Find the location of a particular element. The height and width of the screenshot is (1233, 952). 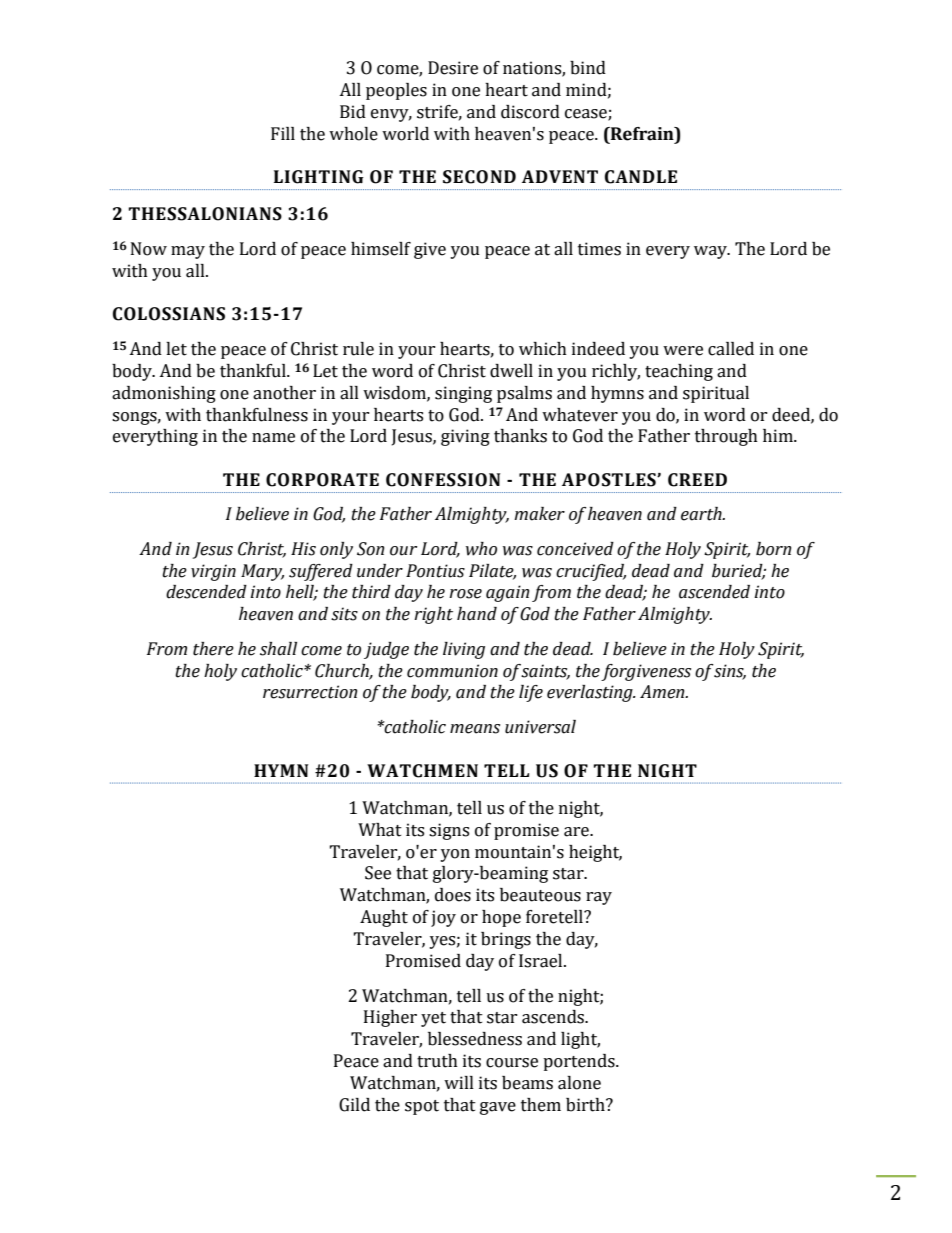

will is located at coordinates (459, 1082).
